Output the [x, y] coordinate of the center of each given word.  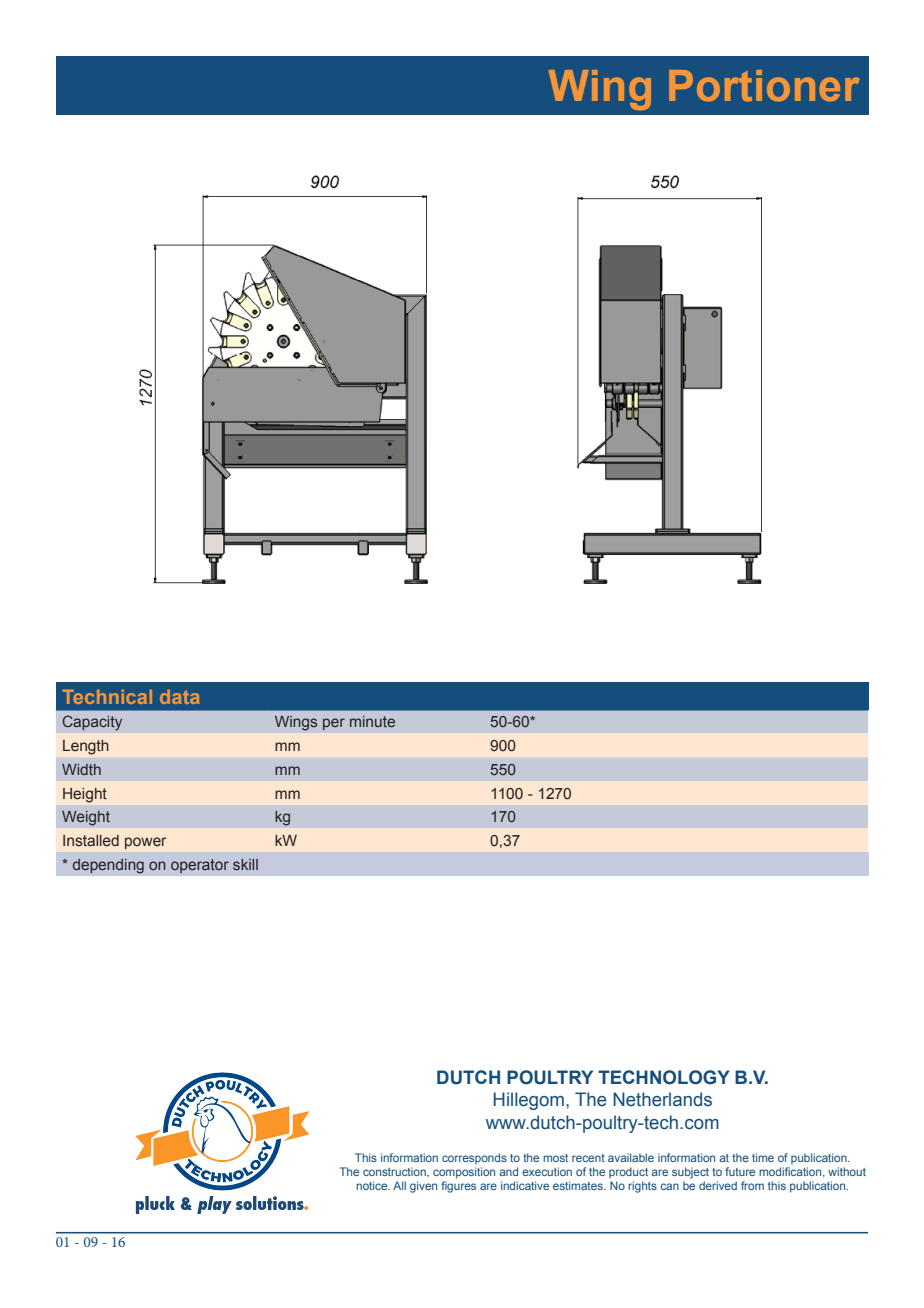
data [180, 697]
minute [372, 721]
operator [200, 866]
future [740, 1171]
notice [373, 1185]
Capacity [92, 723]
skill [245, 864]
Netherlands [662, 1099]
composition [464, 1173]
